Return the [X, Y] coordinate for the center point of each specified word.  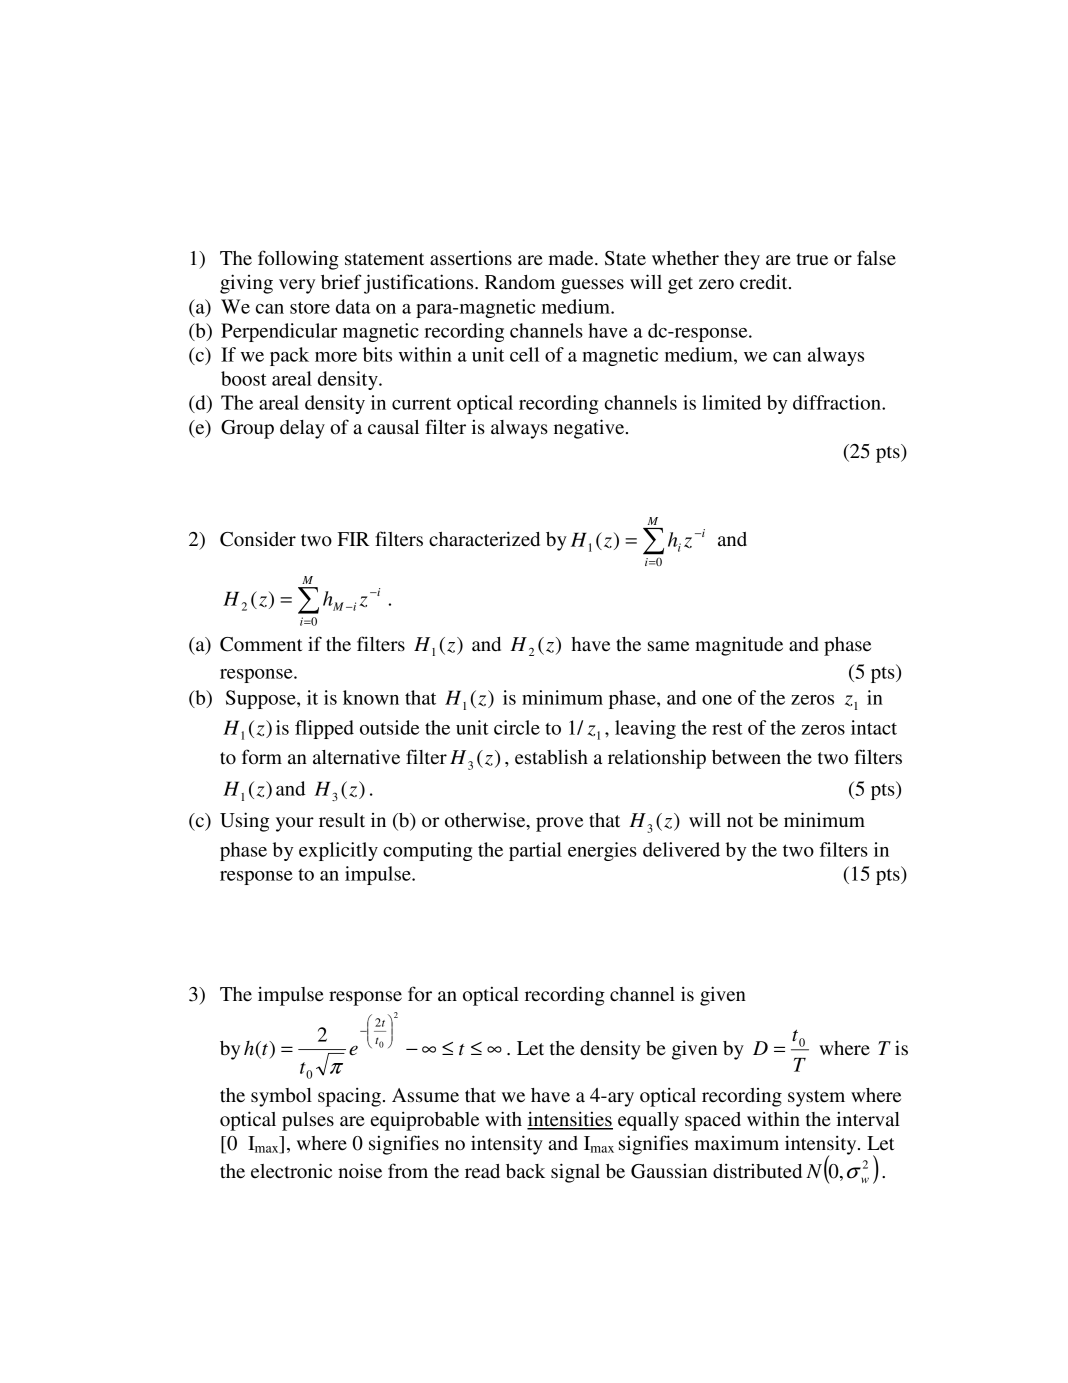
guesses [592, 286]
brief [341, 282]
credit [765, 282]
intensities [570, 1120]
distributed [757, 1171]
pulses [308, 1121]
